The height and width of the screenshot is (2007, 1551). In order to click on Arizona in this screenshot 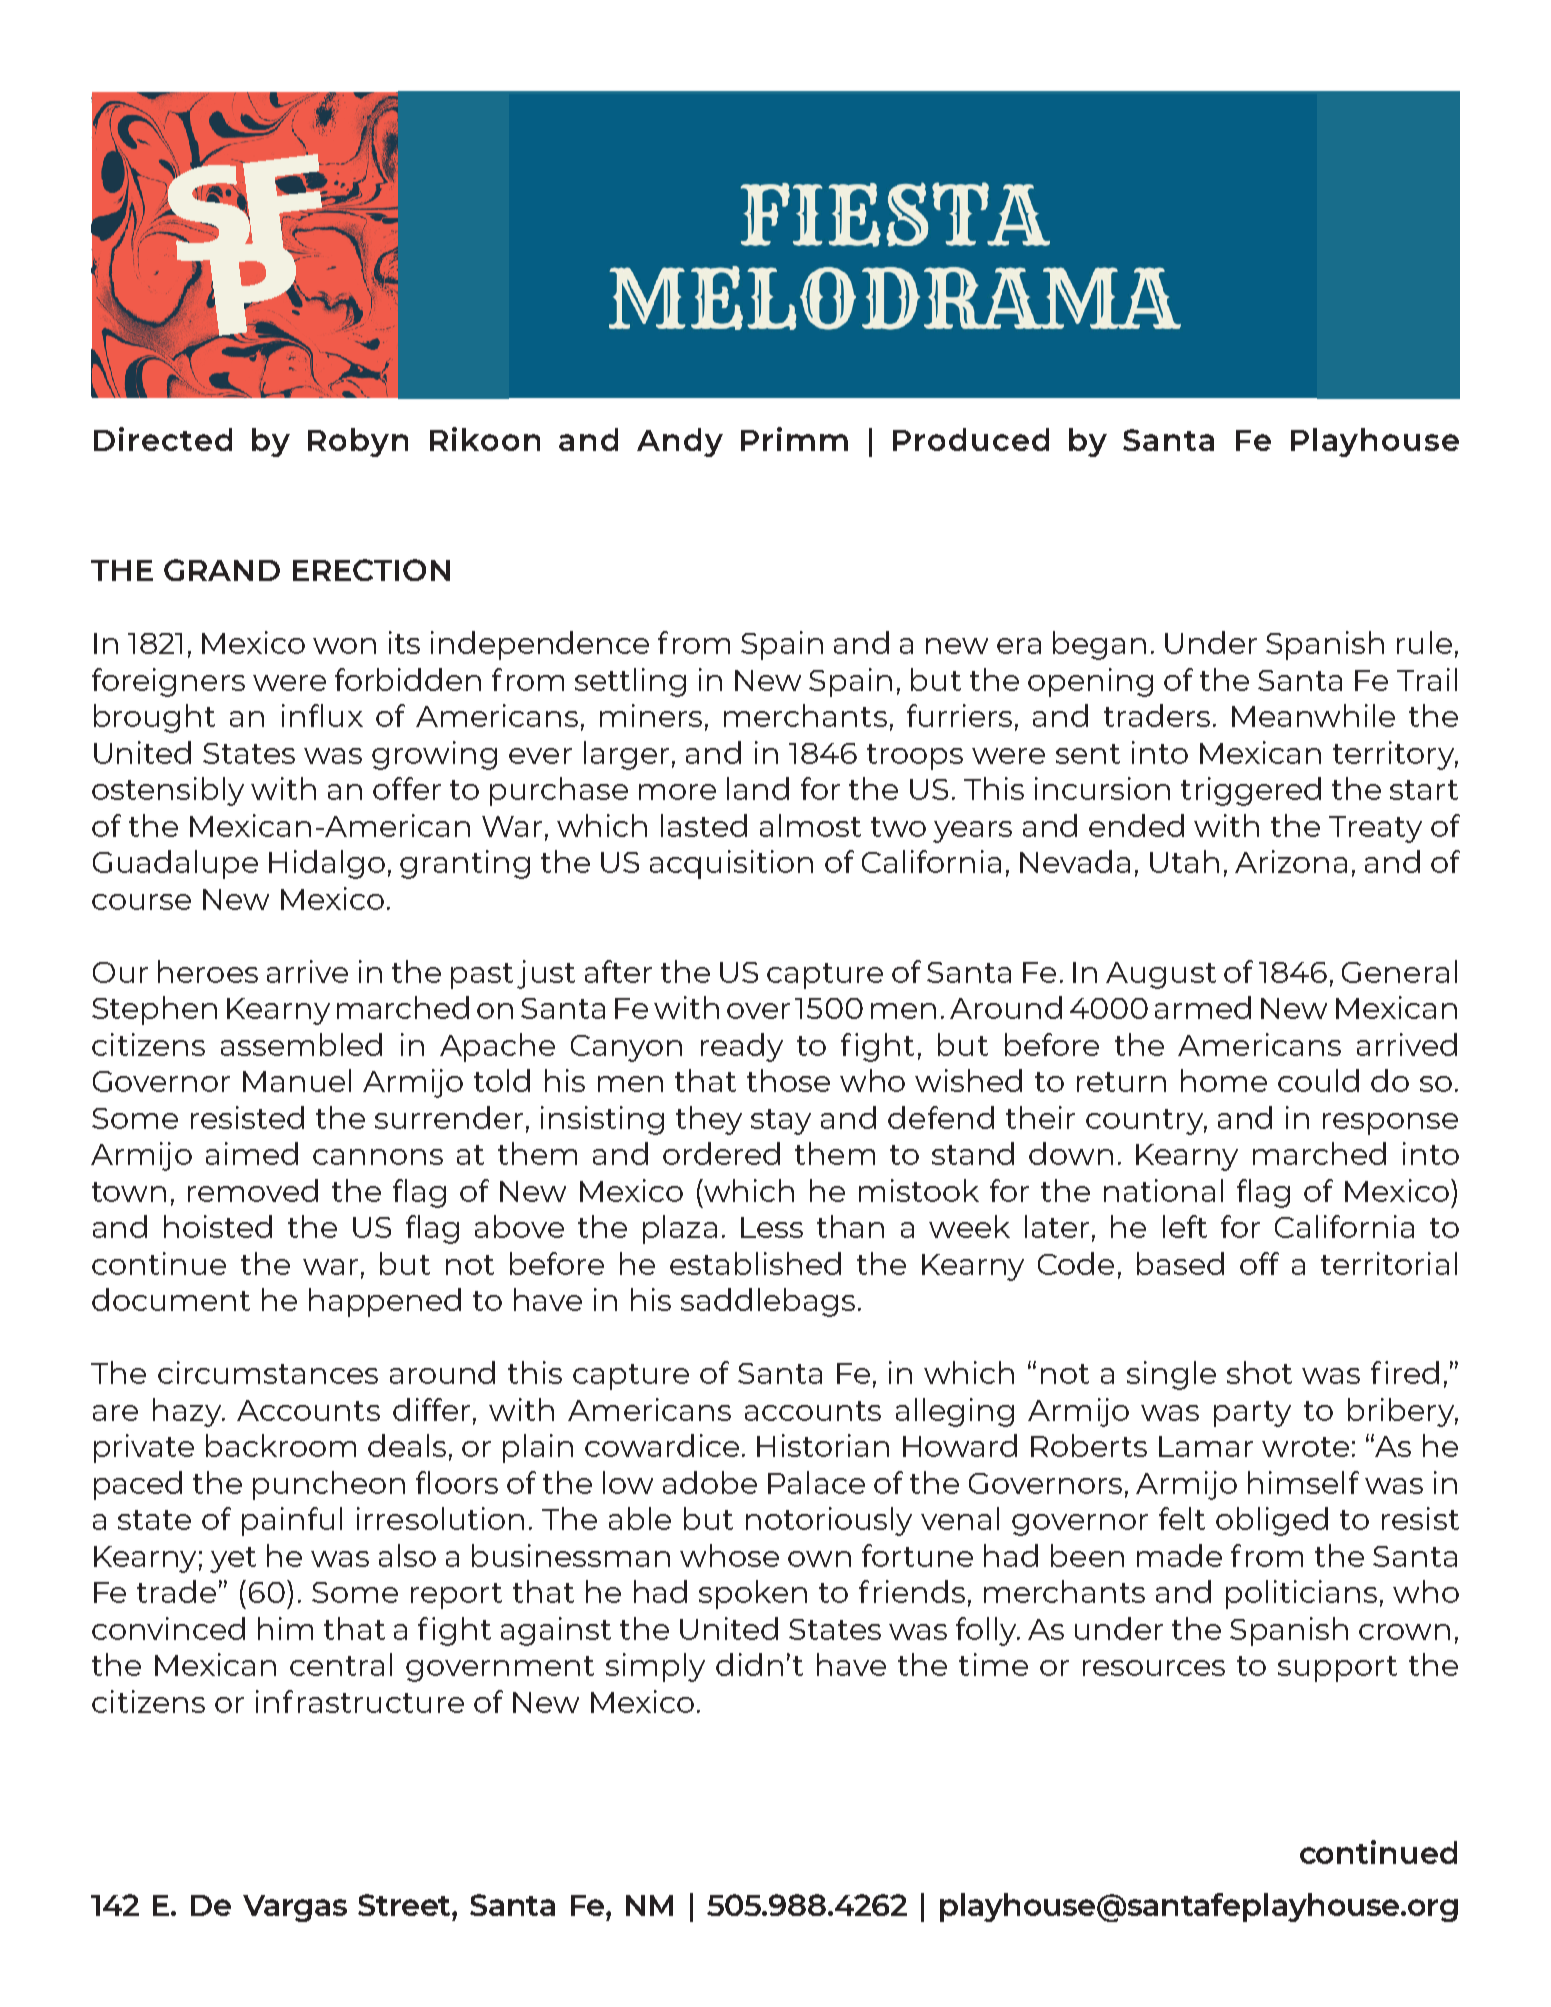, I will do `click(1291, 861)`.
